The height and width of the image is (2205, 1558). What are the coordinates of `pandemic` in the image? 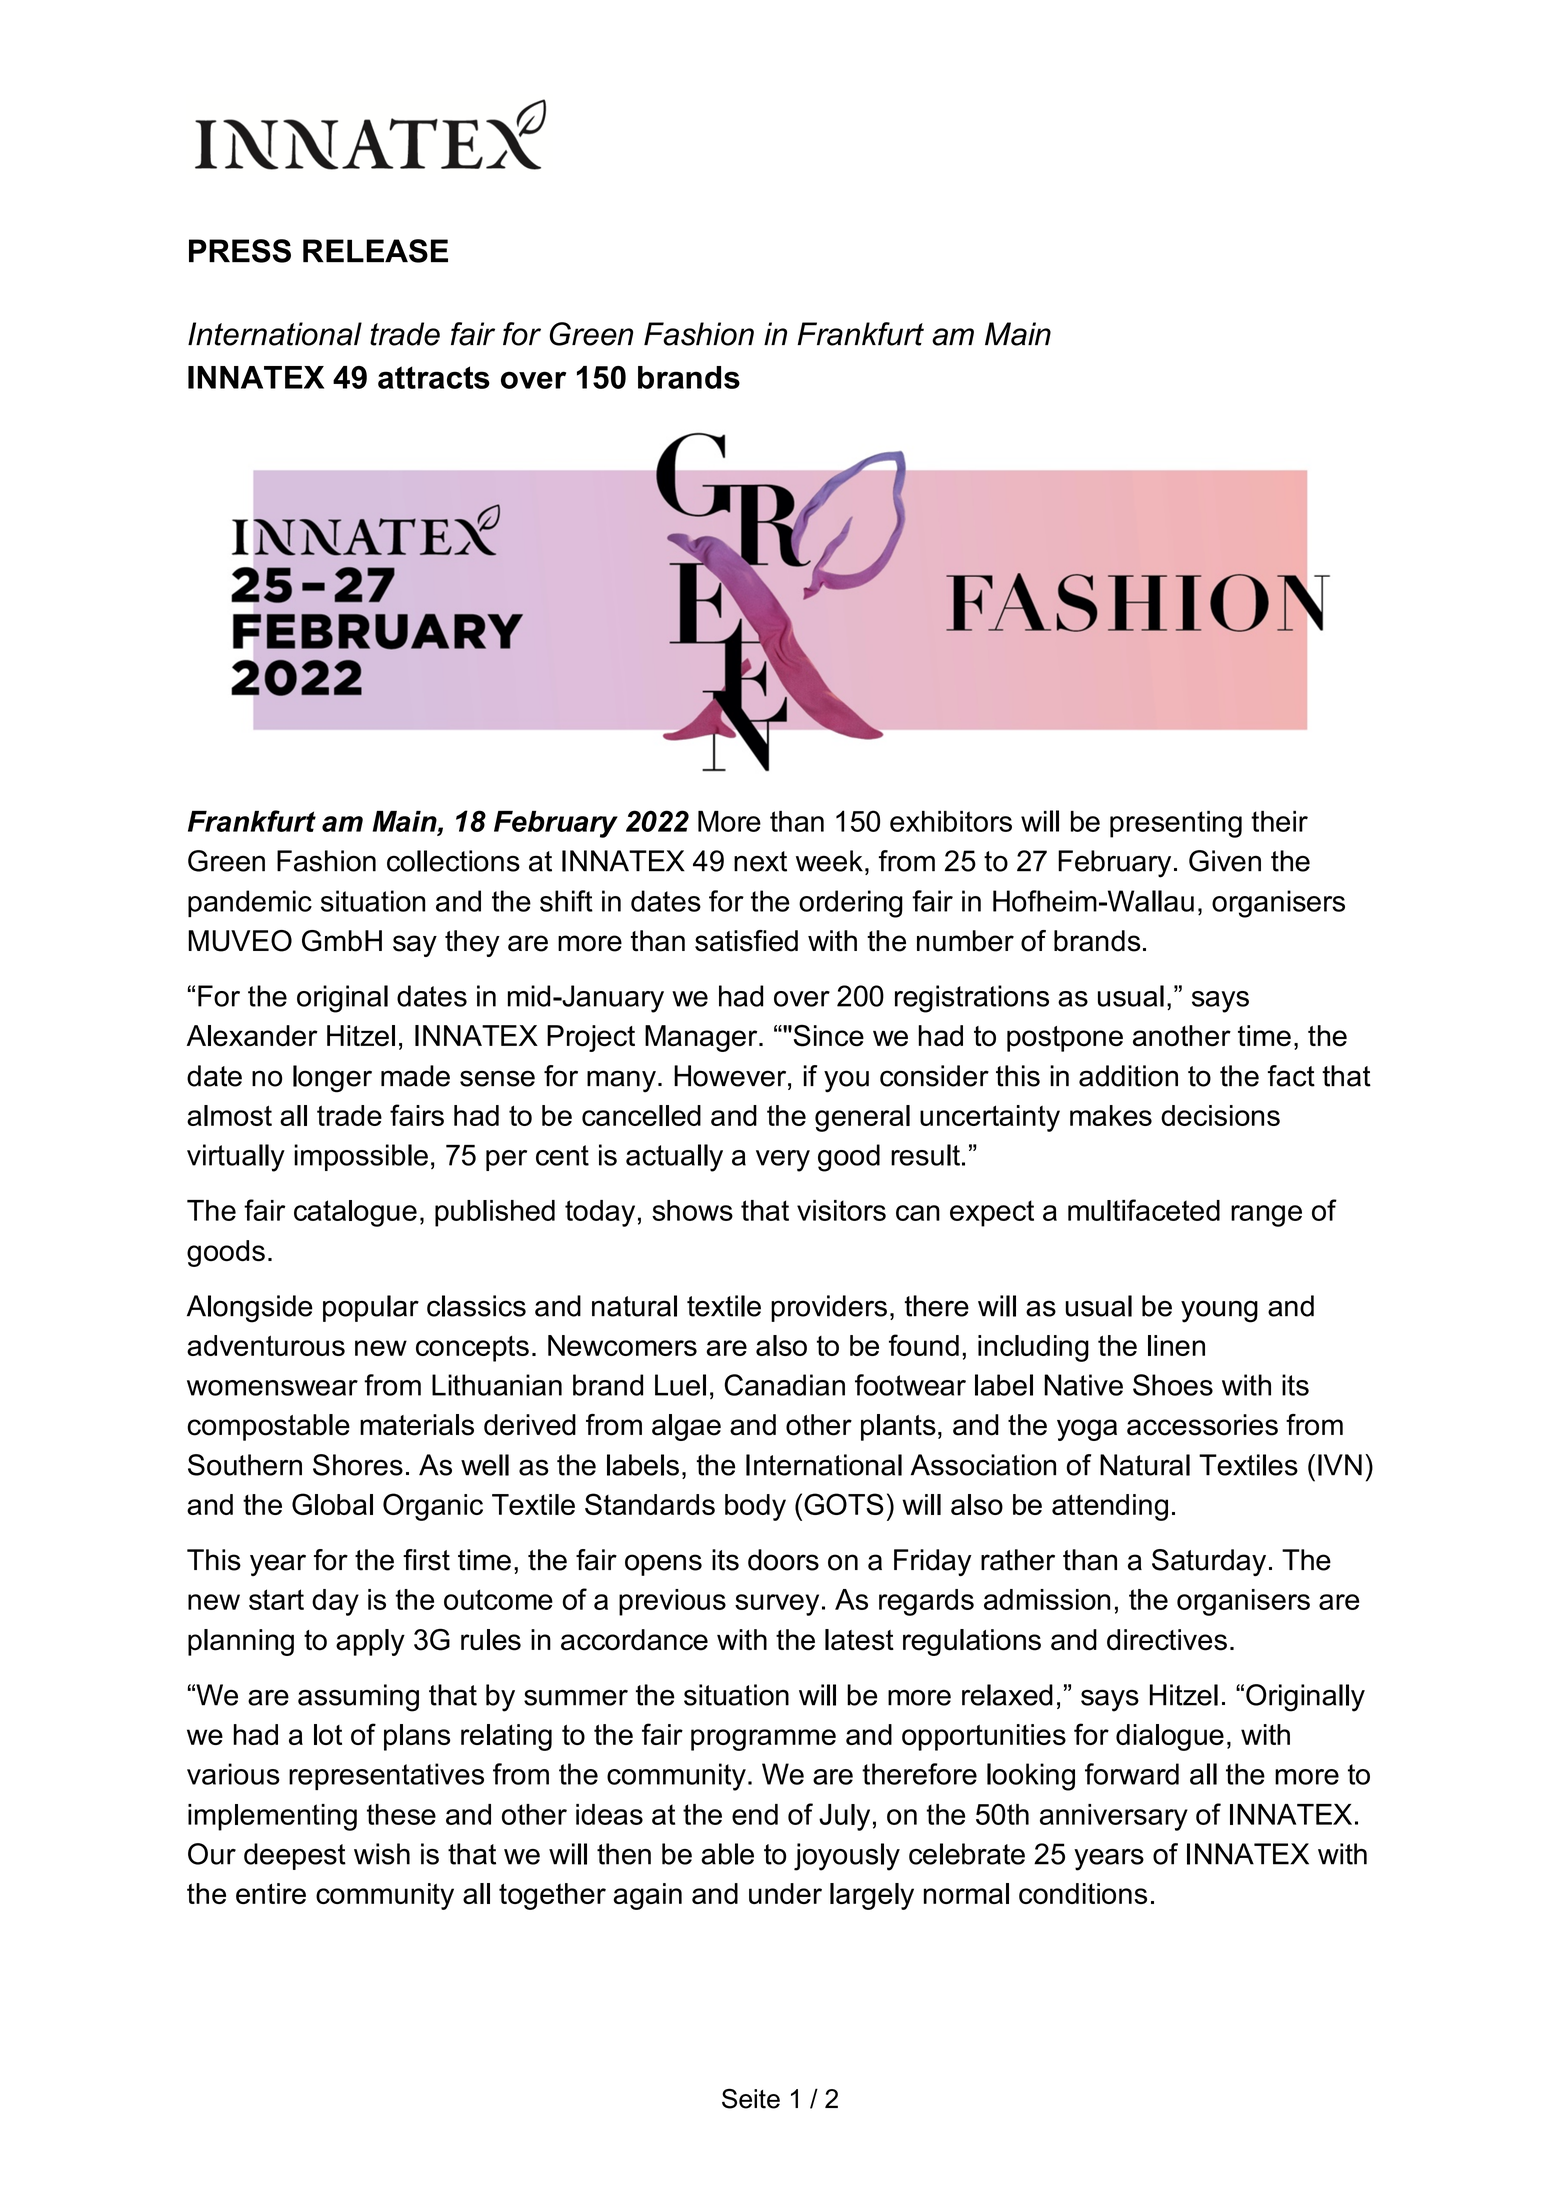 It's located at (250, 903).
